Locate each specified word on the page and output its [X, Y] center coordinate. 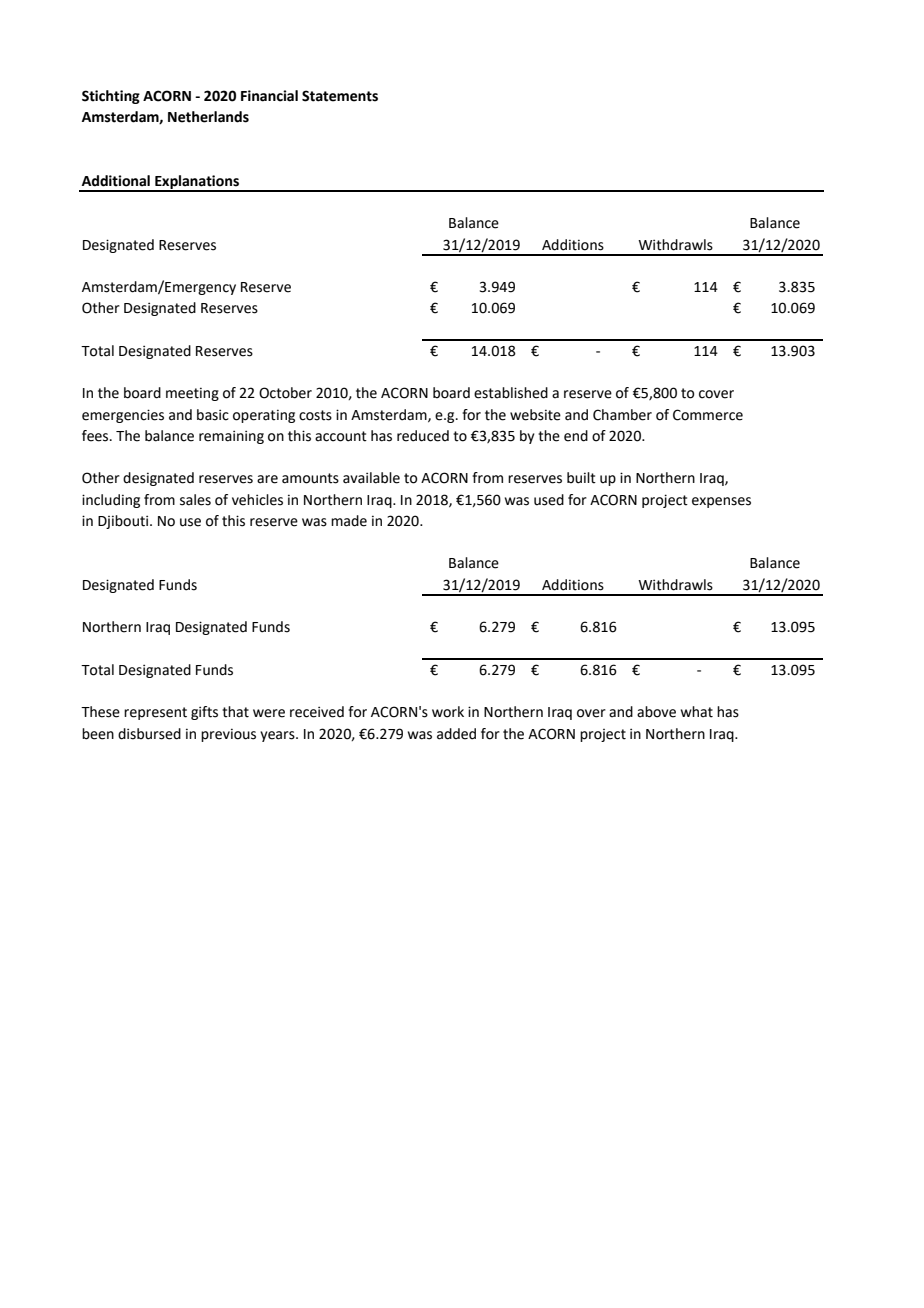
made [349, 521]
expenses [721, 502]
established [511, 393]
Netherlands [208, 117]
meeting [192, 394]
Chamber [622, 415]
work [448, 712]
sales [195, 500]
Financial [269, 96]
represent [155, 713]
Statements [340, 96]
